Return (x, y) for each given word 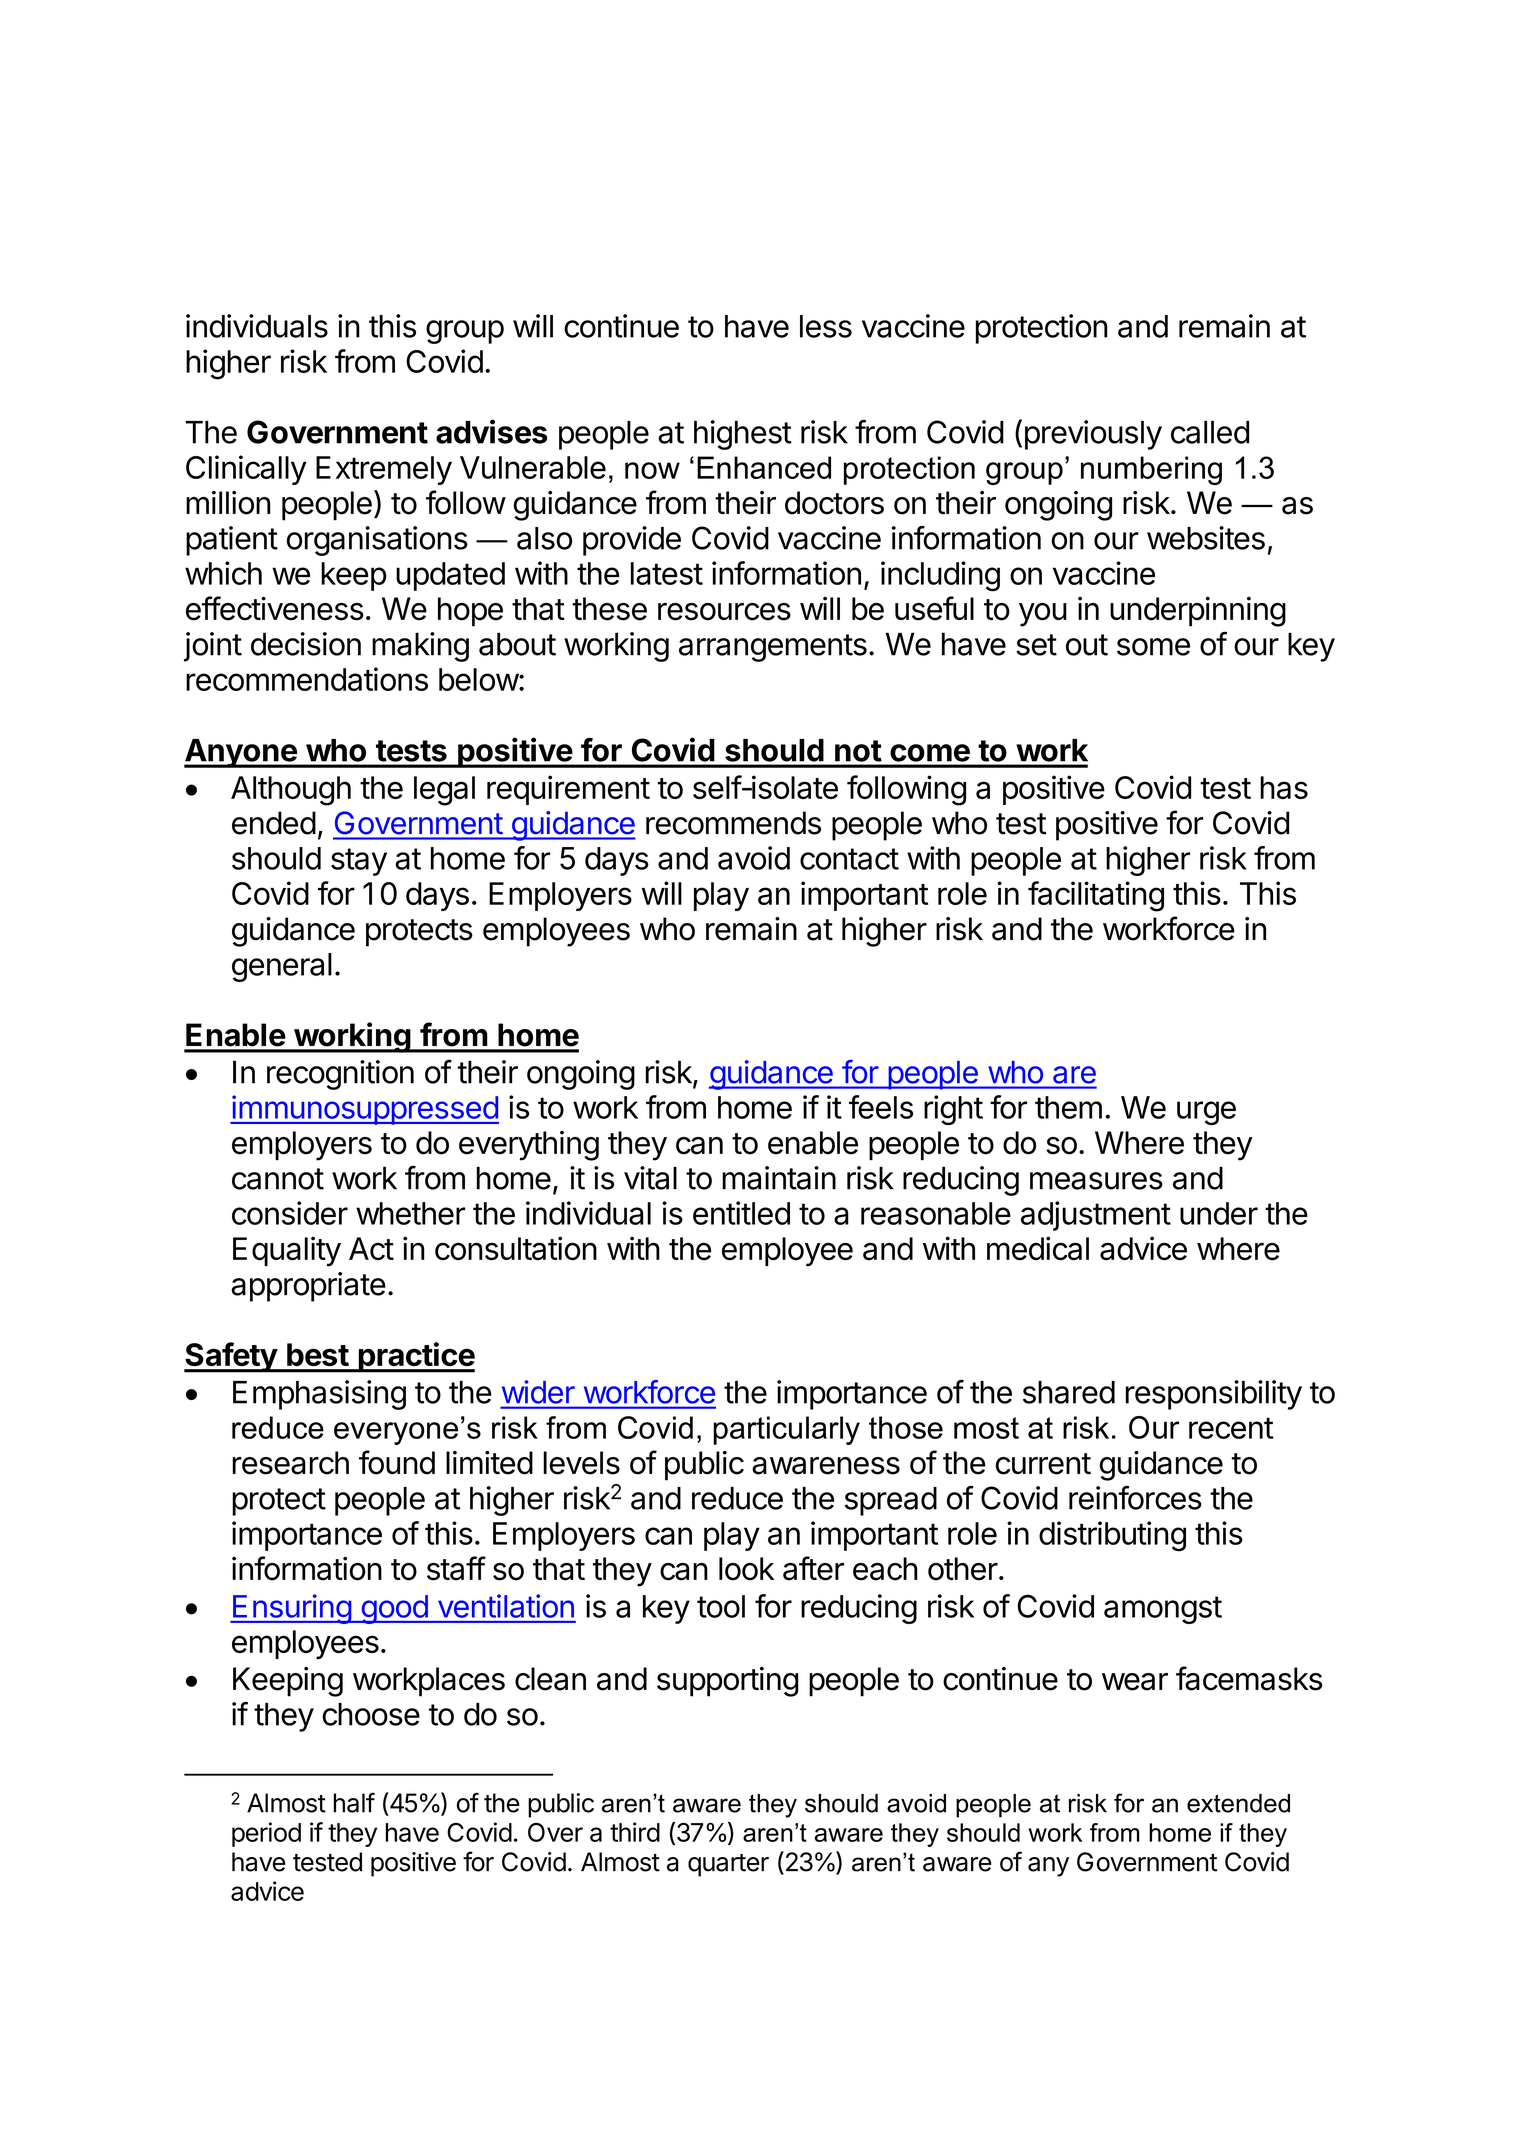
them (1068, 1107)
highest (743, 435)
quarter (728, 1865)
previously (1093, 435)
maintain (779, 1178)
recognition (340, 1075)
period (266, 1834)
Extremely (384, 470)
